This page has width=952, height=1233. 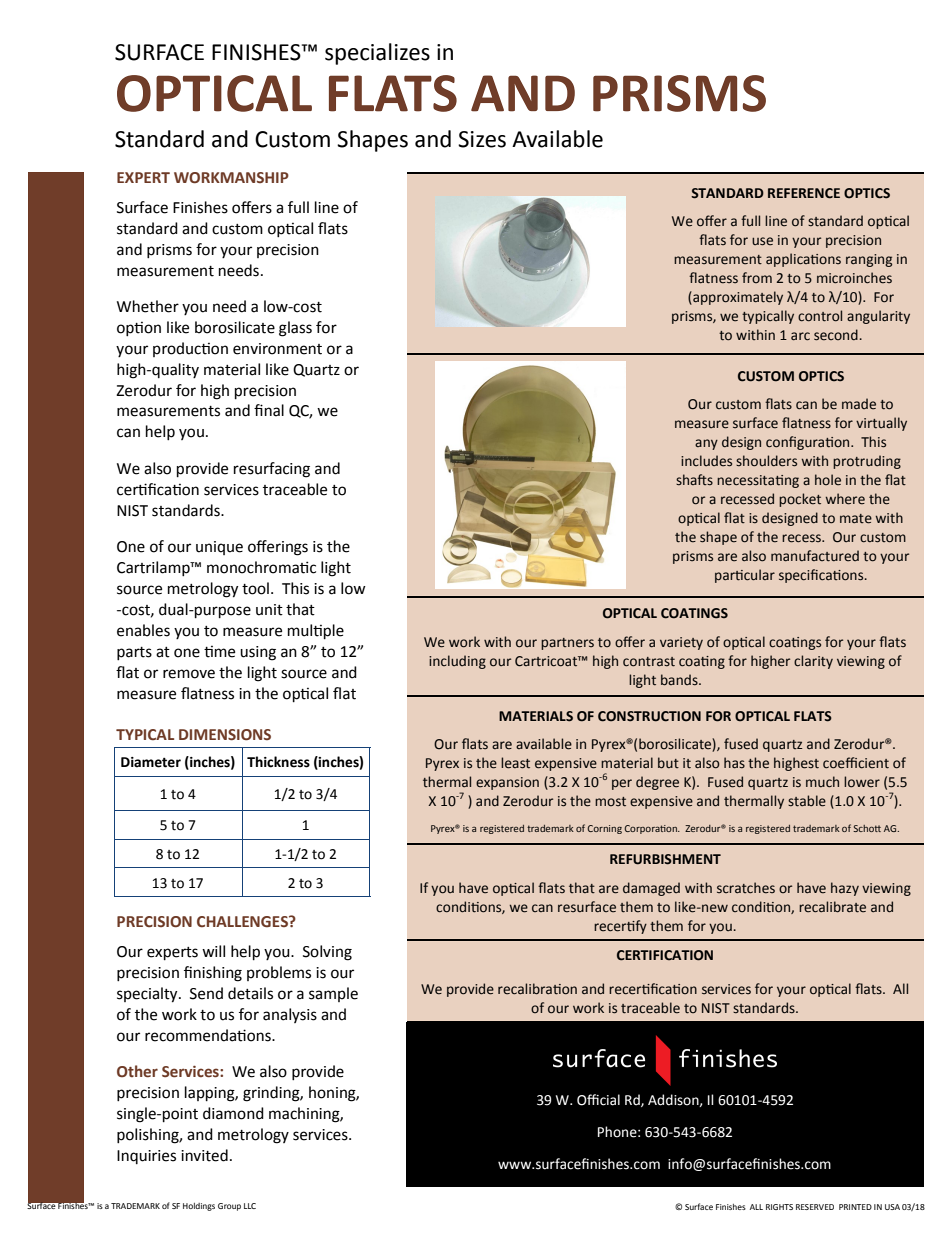 What do you see at coordinates (482, 139) in the page?
I see `Sizes` at bounding box center [482, 139].
